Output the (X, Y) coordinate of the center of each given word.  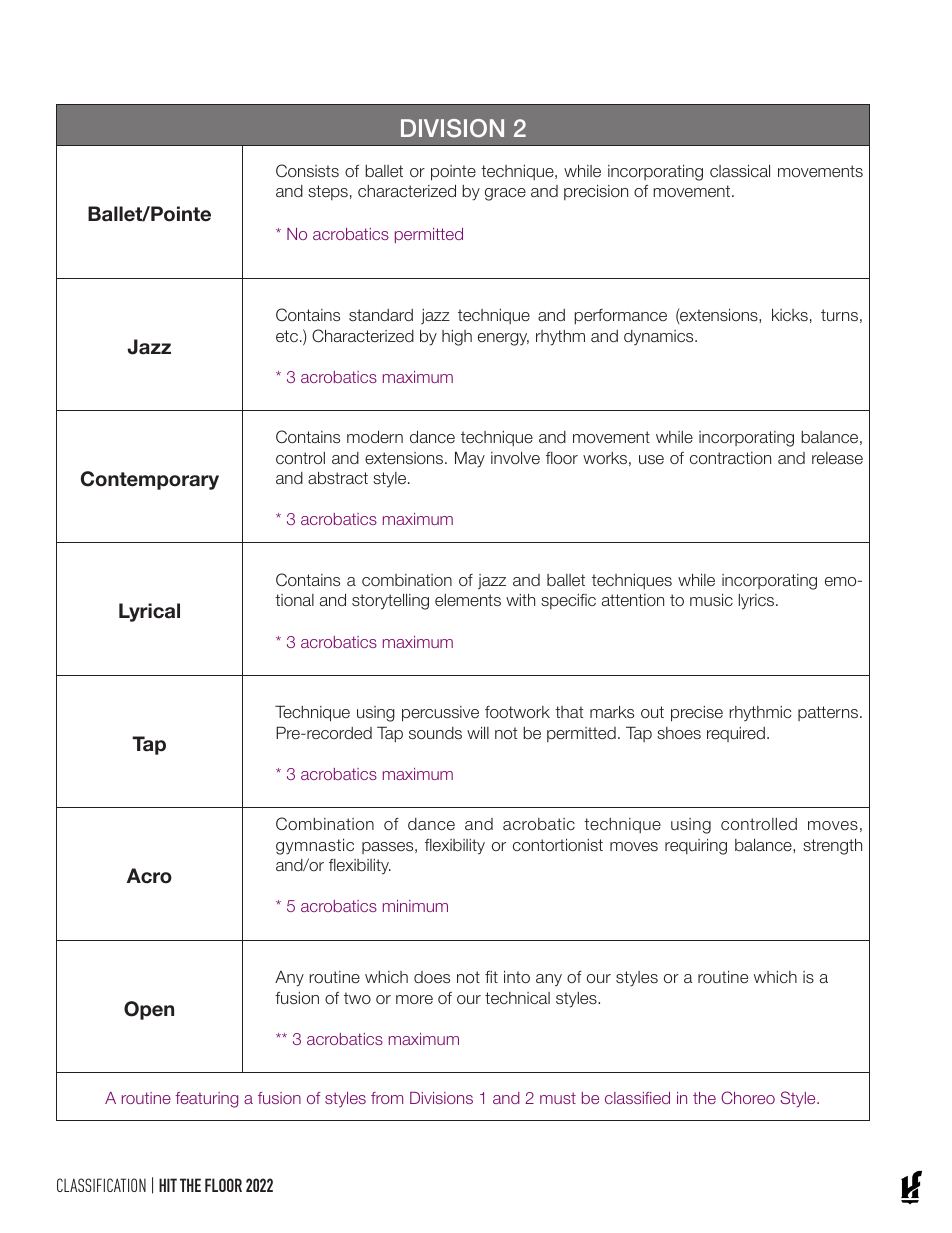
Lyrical (149, 612)
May (470, 459)
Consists (307, 170)
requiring (696, 846)
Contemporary (150, 480)
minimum (415, 906)
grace (505, 194)
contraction (730, 458)
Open (149, 1010)
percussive (440, 714)
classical (740, 170)
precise (697, 714)
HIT (168, 1185)
